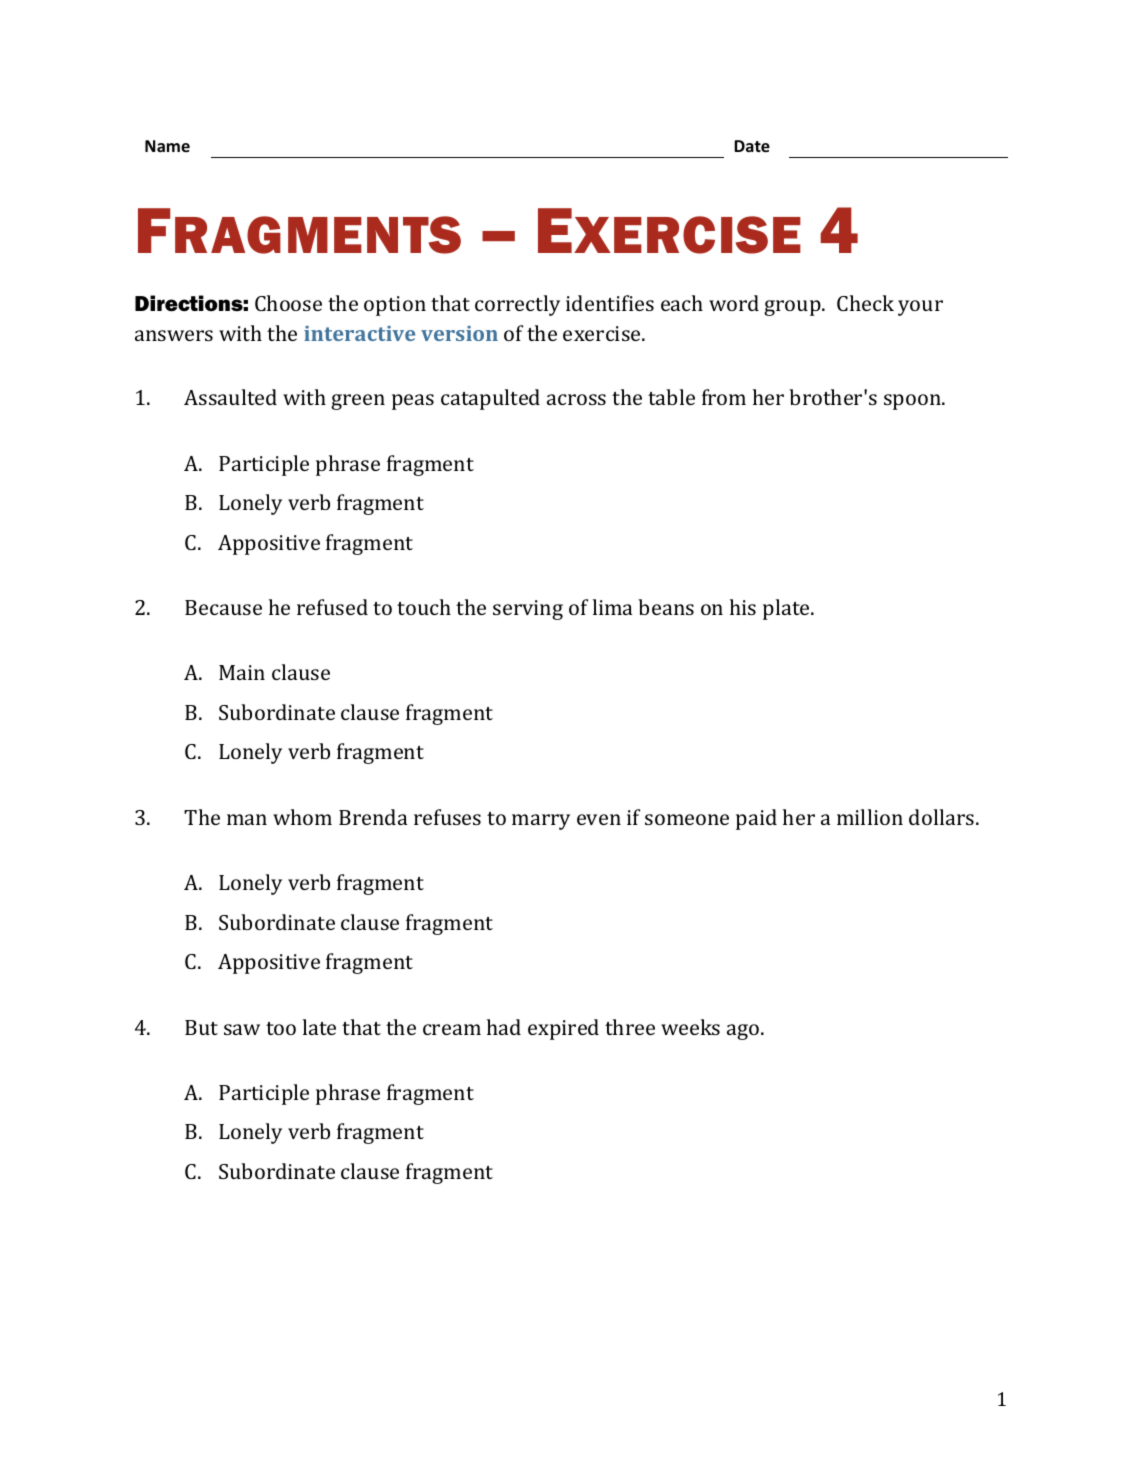 The image size is (1142, 1478). What do you see at coordinates (242, 672) in the screenshot?
I see `Main` at bounding box center [242, 672].
